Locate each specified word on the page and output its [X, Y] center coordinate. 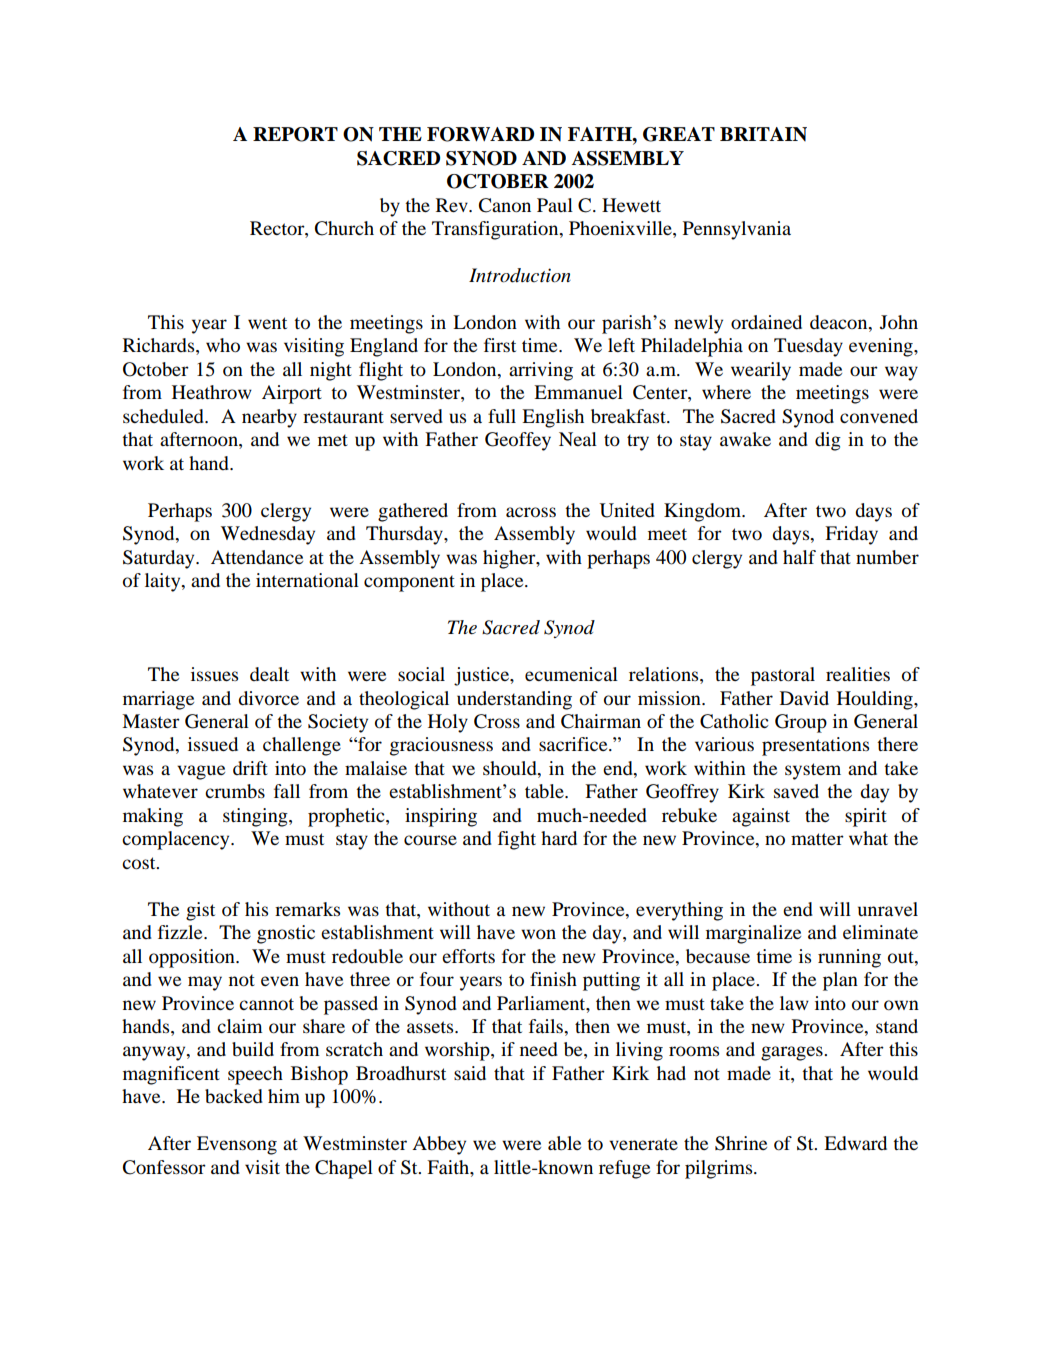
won [538, 934]
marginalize [753, 934]
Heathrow [212, 392]
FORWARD [480, 134]
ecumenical [571, 674]
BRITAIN [763, 134]
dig [828, 441]
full [502, 416]
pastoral [783, 676]
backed [234, 1096]
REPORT [295, 134]
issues [214, 674]
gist [200, 911]
